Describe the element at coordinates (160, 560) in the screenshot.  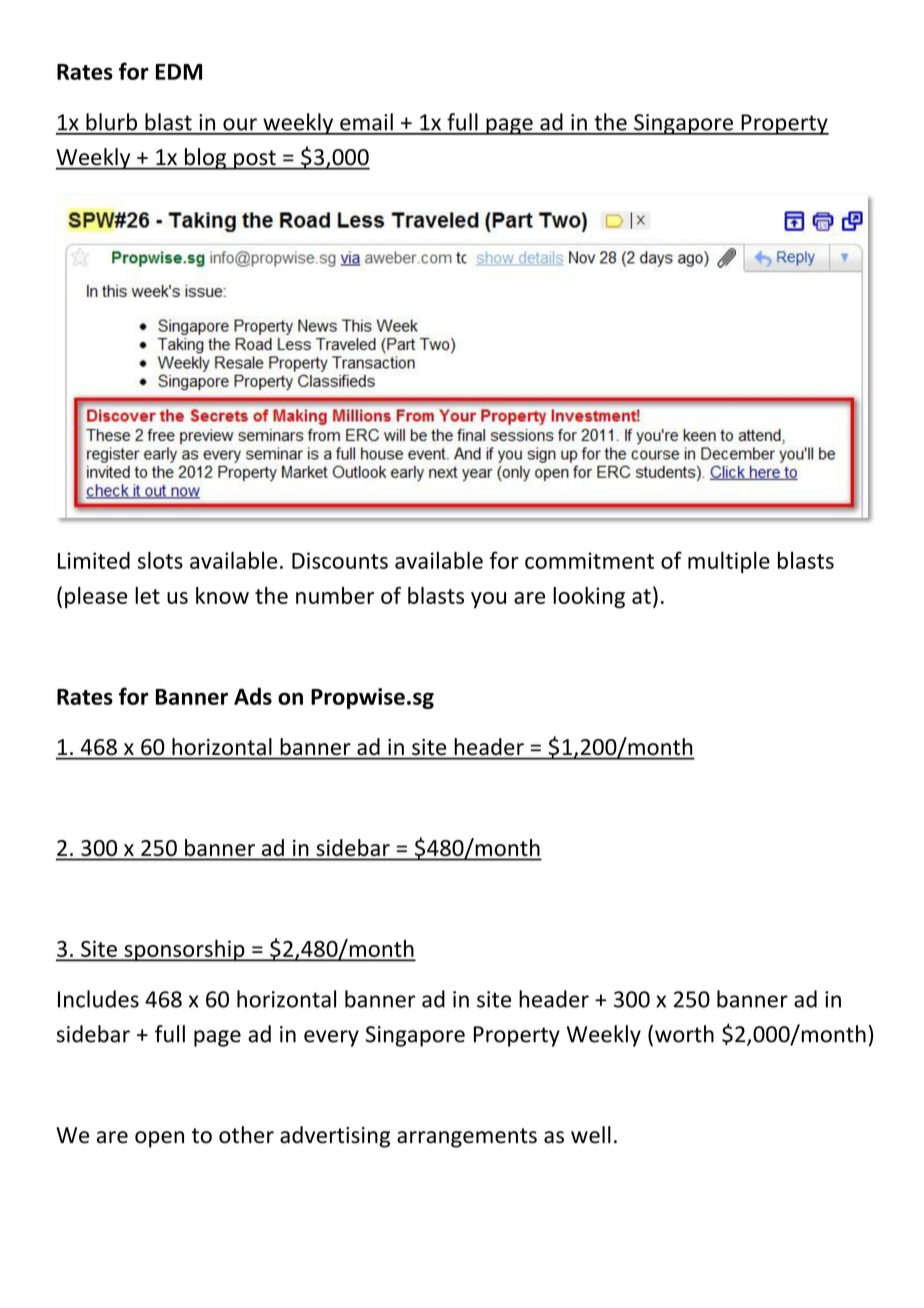
I see `slots` at that location.
